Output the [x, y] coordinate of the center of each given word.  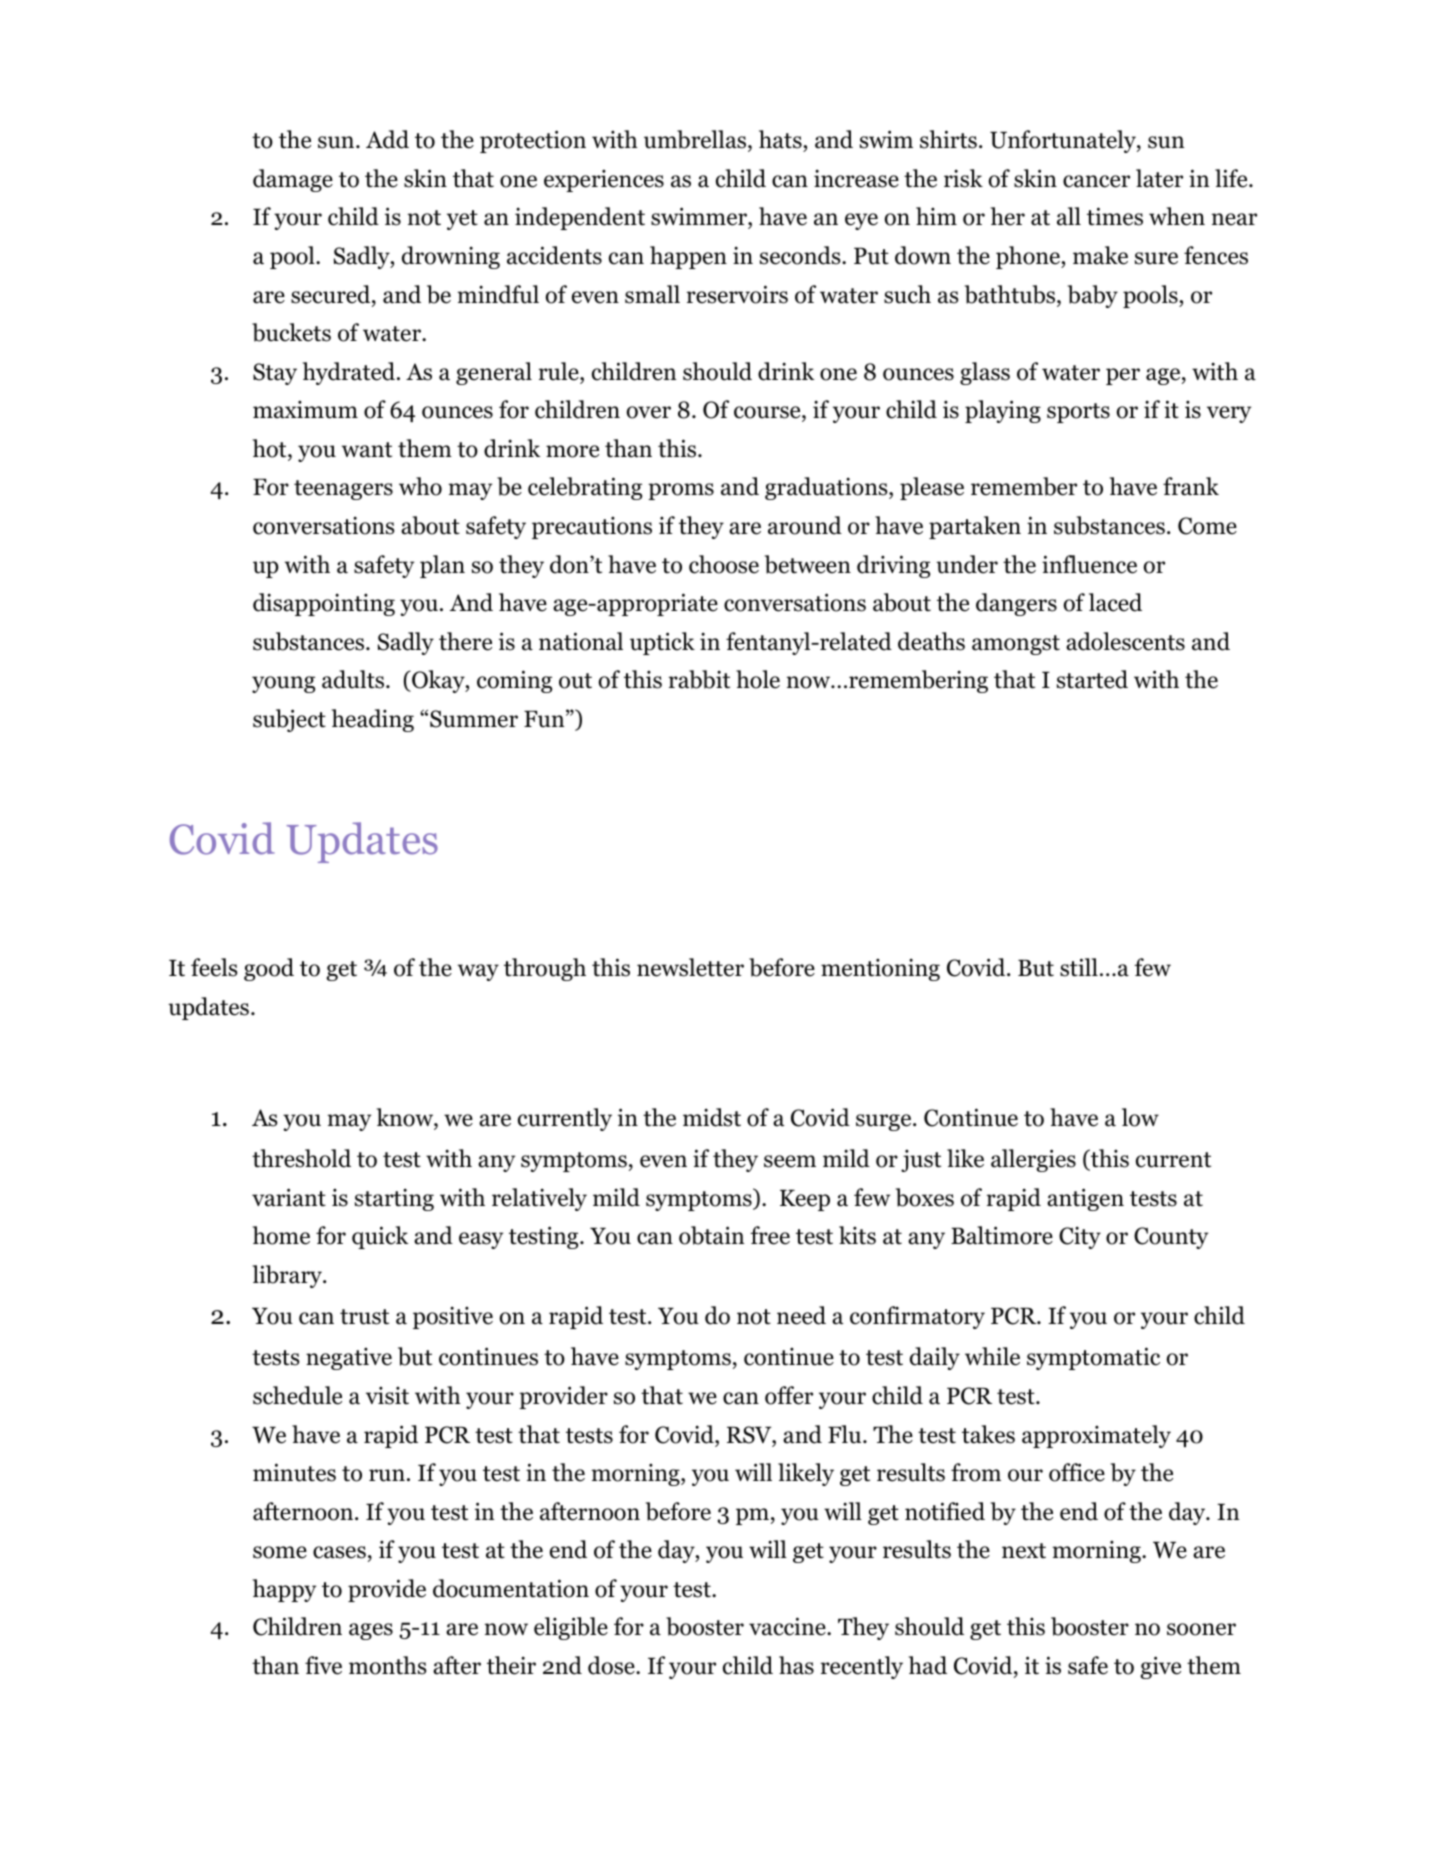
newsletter [690, 967]
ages [371, 1631]
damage [293, 180]
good [269, 969]
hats [781, 139]
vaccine [788, 1626]
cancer [1096, 181]
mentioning [880, 969]
